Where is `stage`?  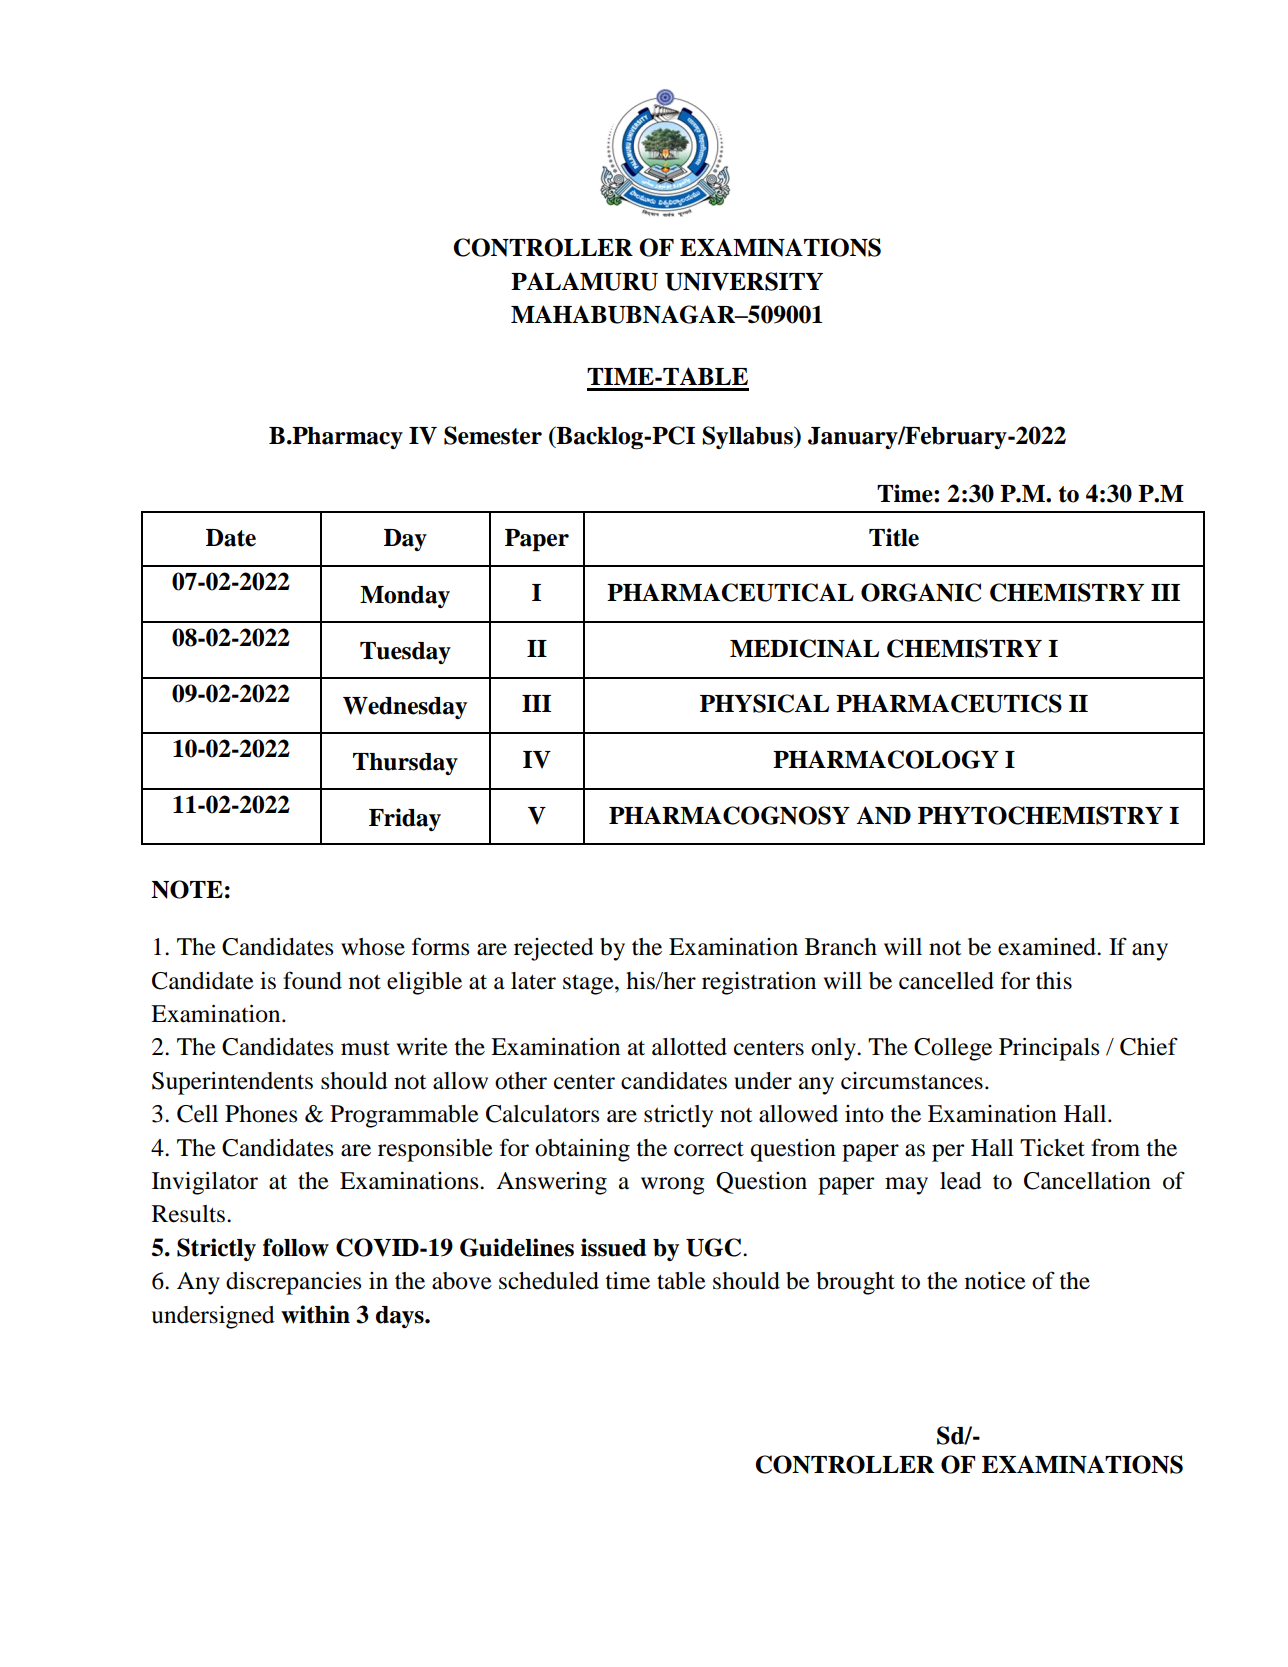
stage is located at coordinates (589, 984).
